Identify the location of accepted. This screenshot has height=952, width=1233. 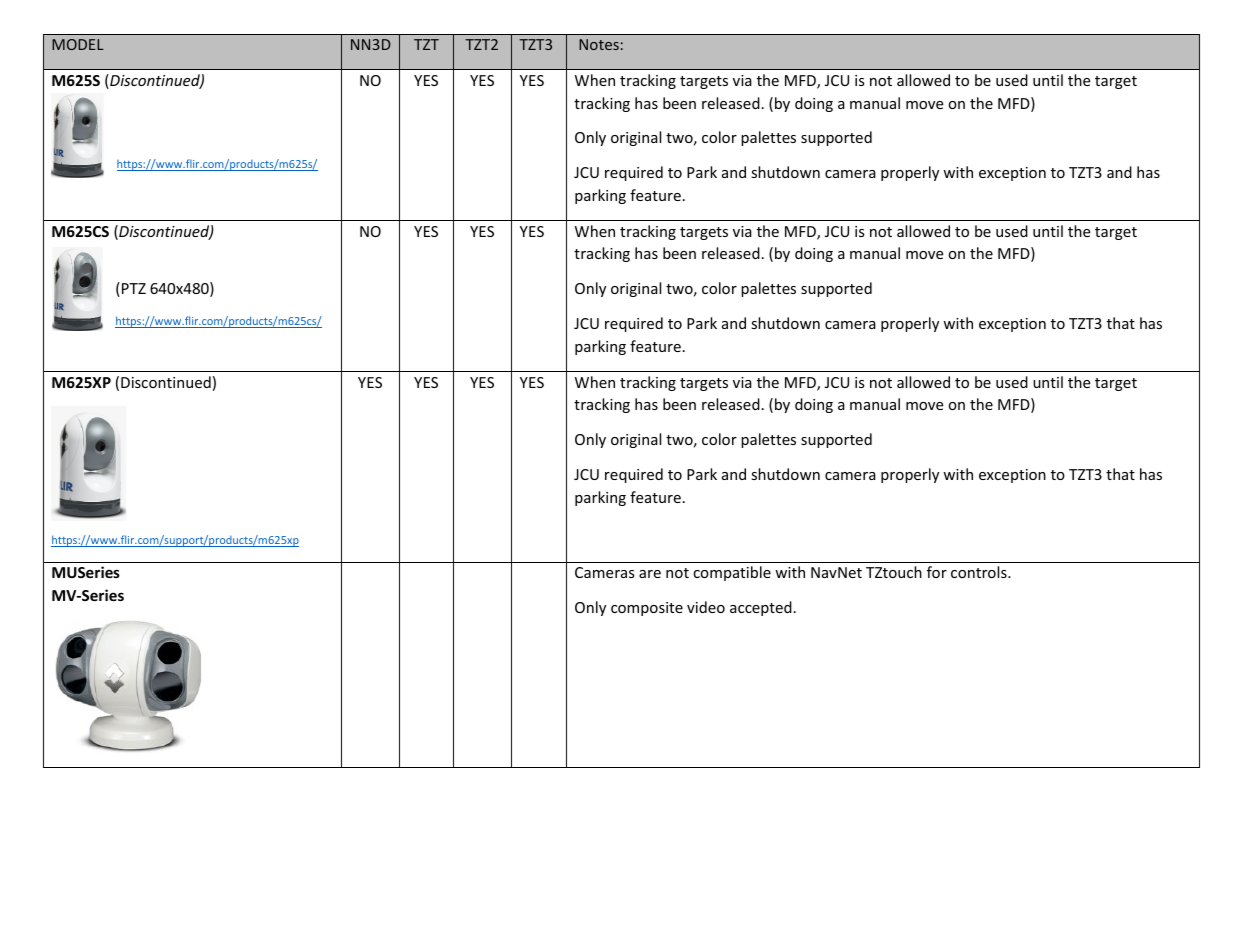
(761, 608).
